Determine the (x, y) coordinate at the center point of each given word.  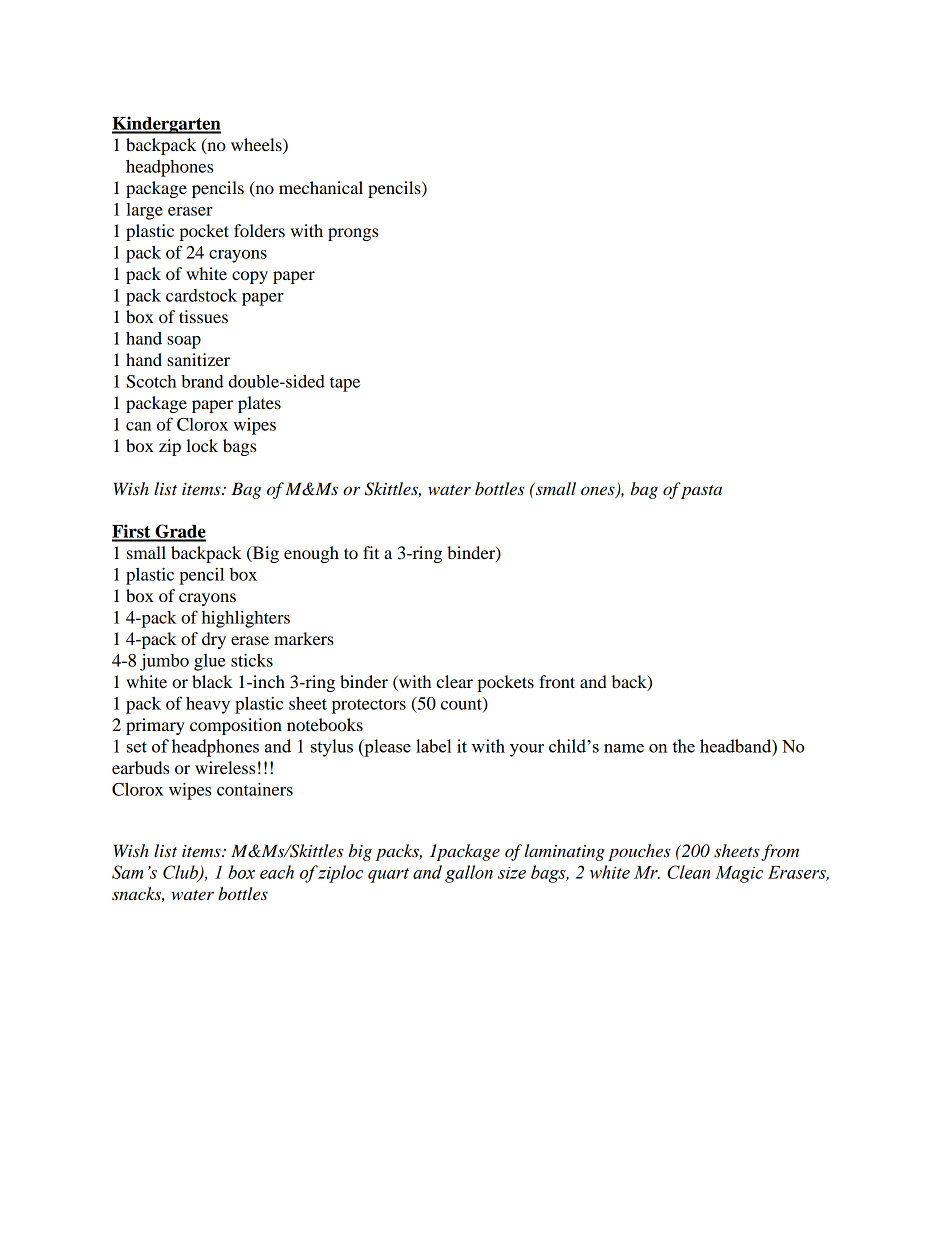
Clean (688, 872)
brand (202, 381)
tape (345, 384)
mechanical (321, 187)
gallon (469, 874)
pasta (701, 491)
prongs (353, 234)
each (277, 872)
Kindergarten (166, 125)
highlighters (246, 619)
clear (454, 681)
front (557, 681)
